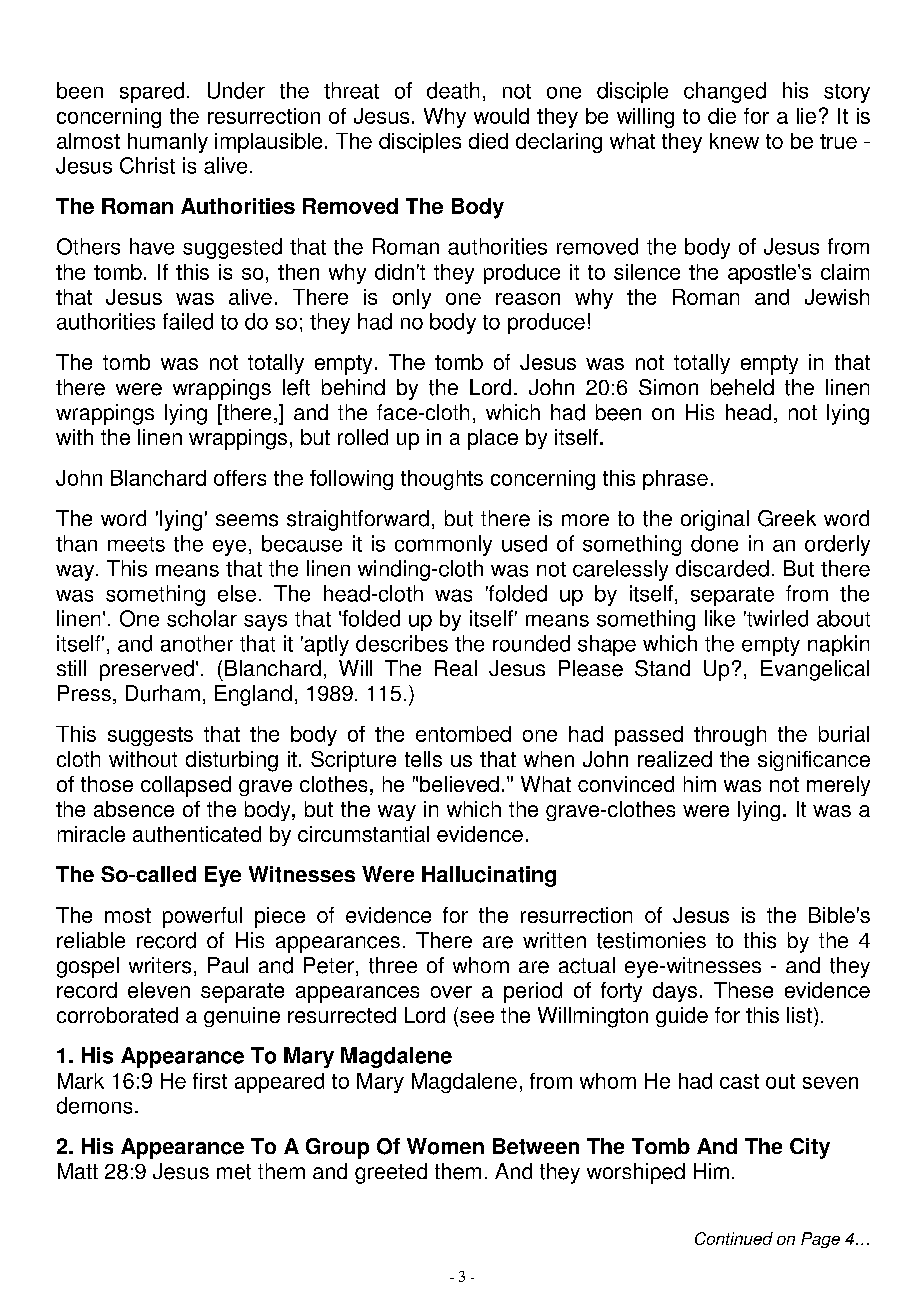  What do you see at coordinates (451, 992) in the screenshot?
I see `over` at bounding box center [451, 992].
